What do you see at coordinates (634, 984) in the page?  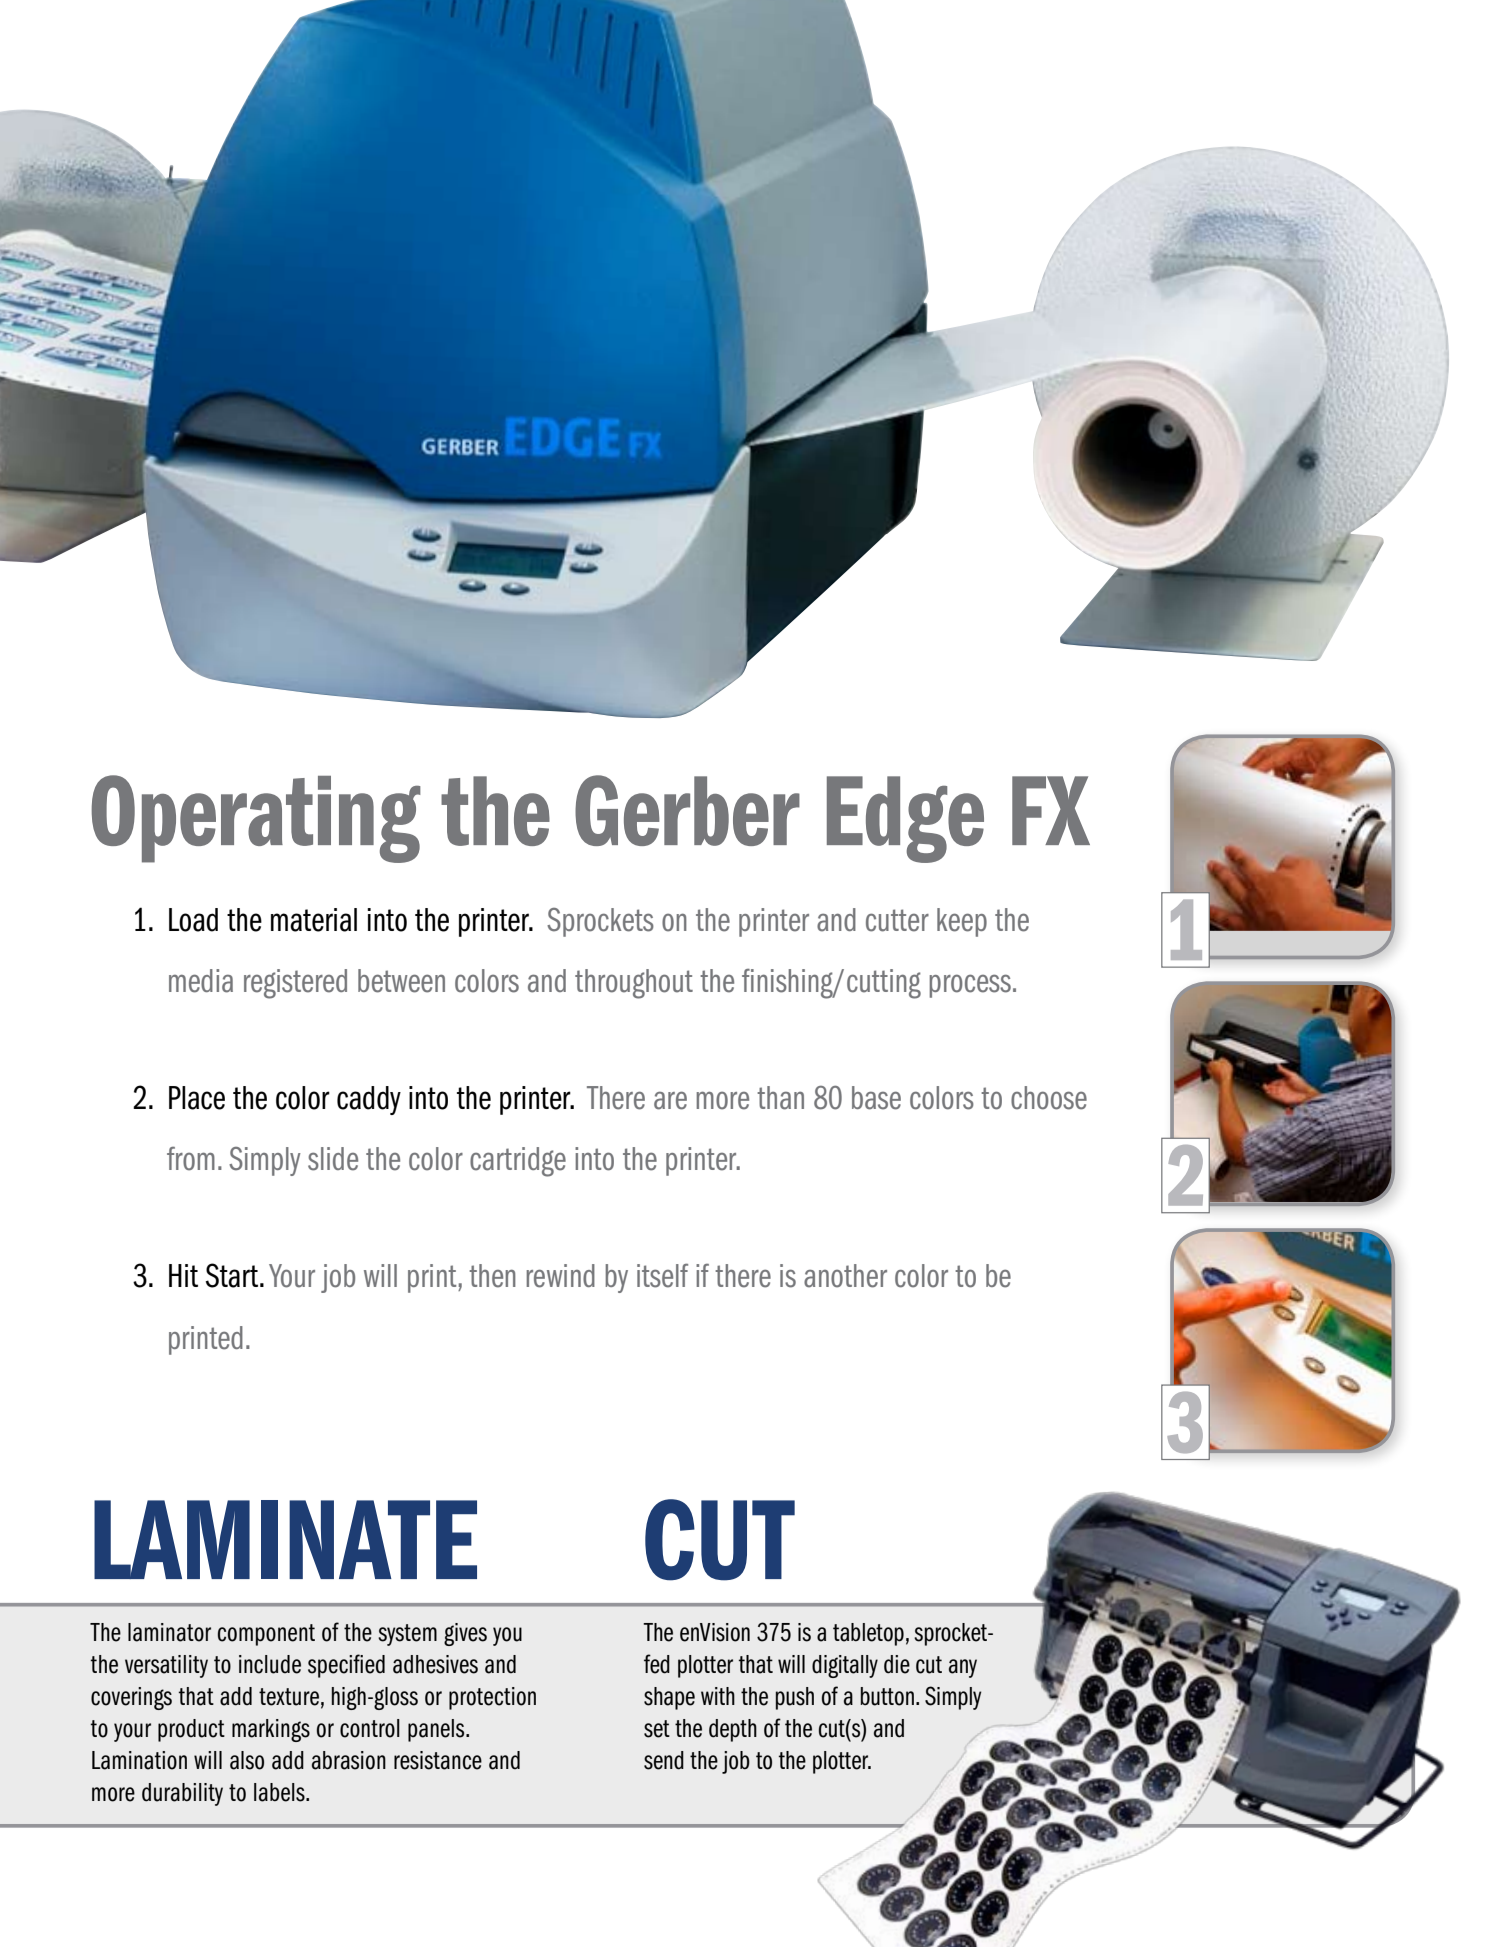 I see `throughout` at bounding box center [634, 984].
